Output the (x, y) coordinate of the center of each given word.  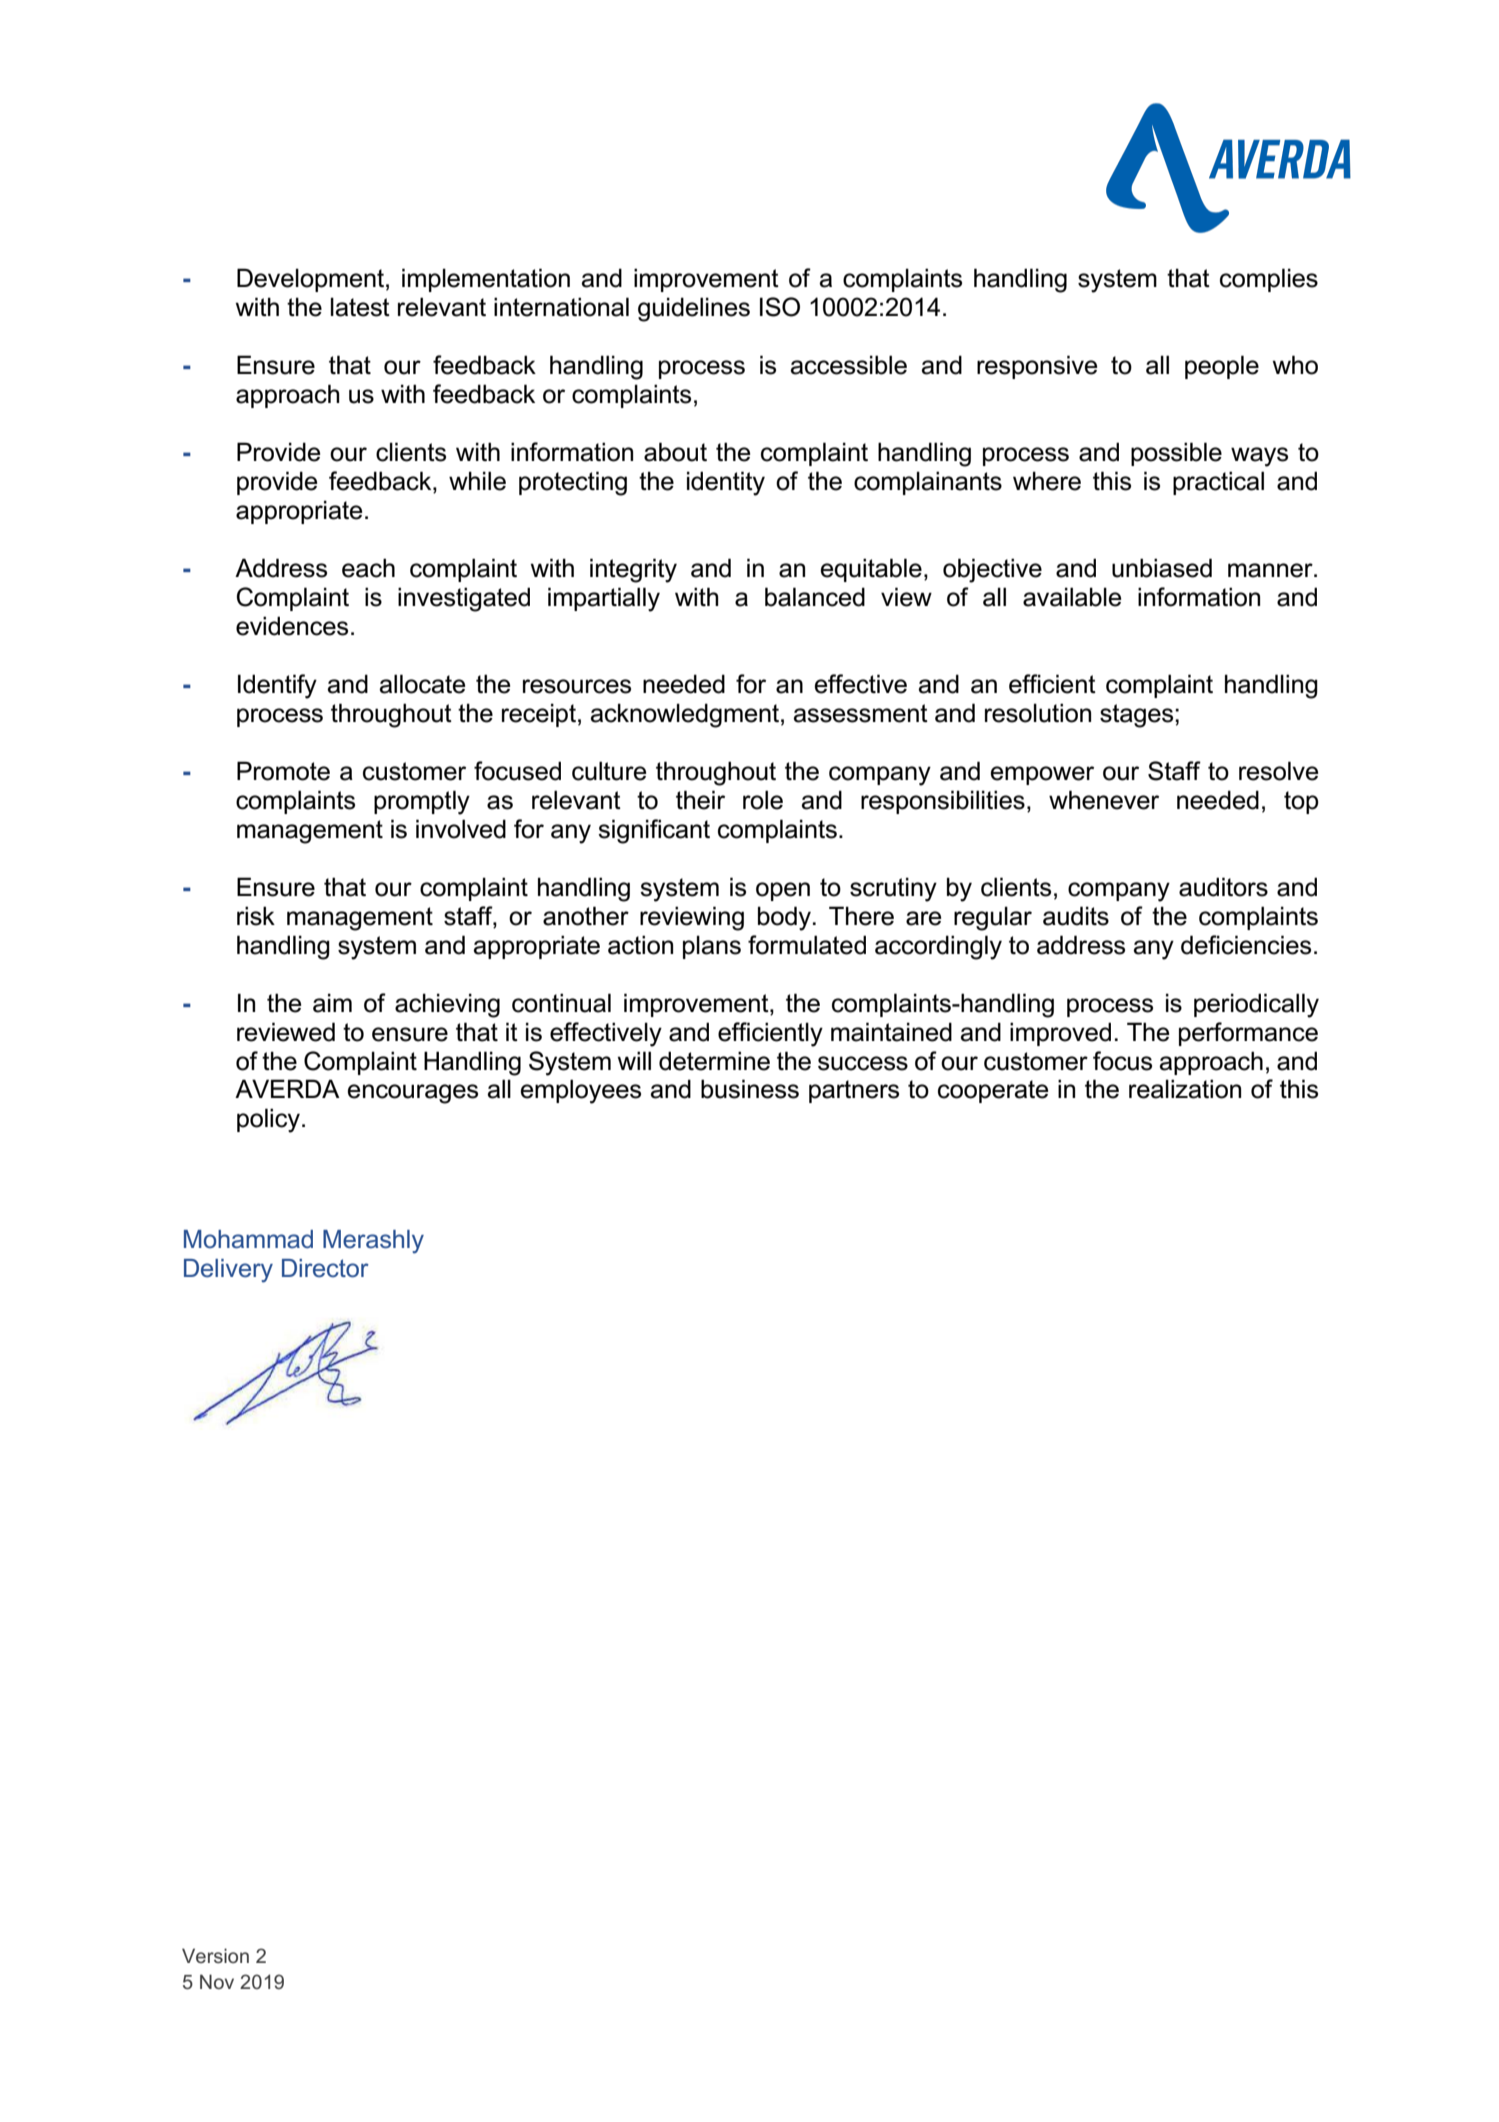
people (1222, 367)
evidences (292, 626)
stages (1138, 716)
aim (332, 1003)
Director (325, 1268)
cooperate (993, 1091)
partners (854, 1091)
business (750, 1089)
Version (215, 1955)
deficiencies (1246, 945)
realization (1185, 1089)
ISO (780, 307)
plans (712, 947)
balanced (815, 597)
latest (360, 307)
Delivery (228, 1271)
